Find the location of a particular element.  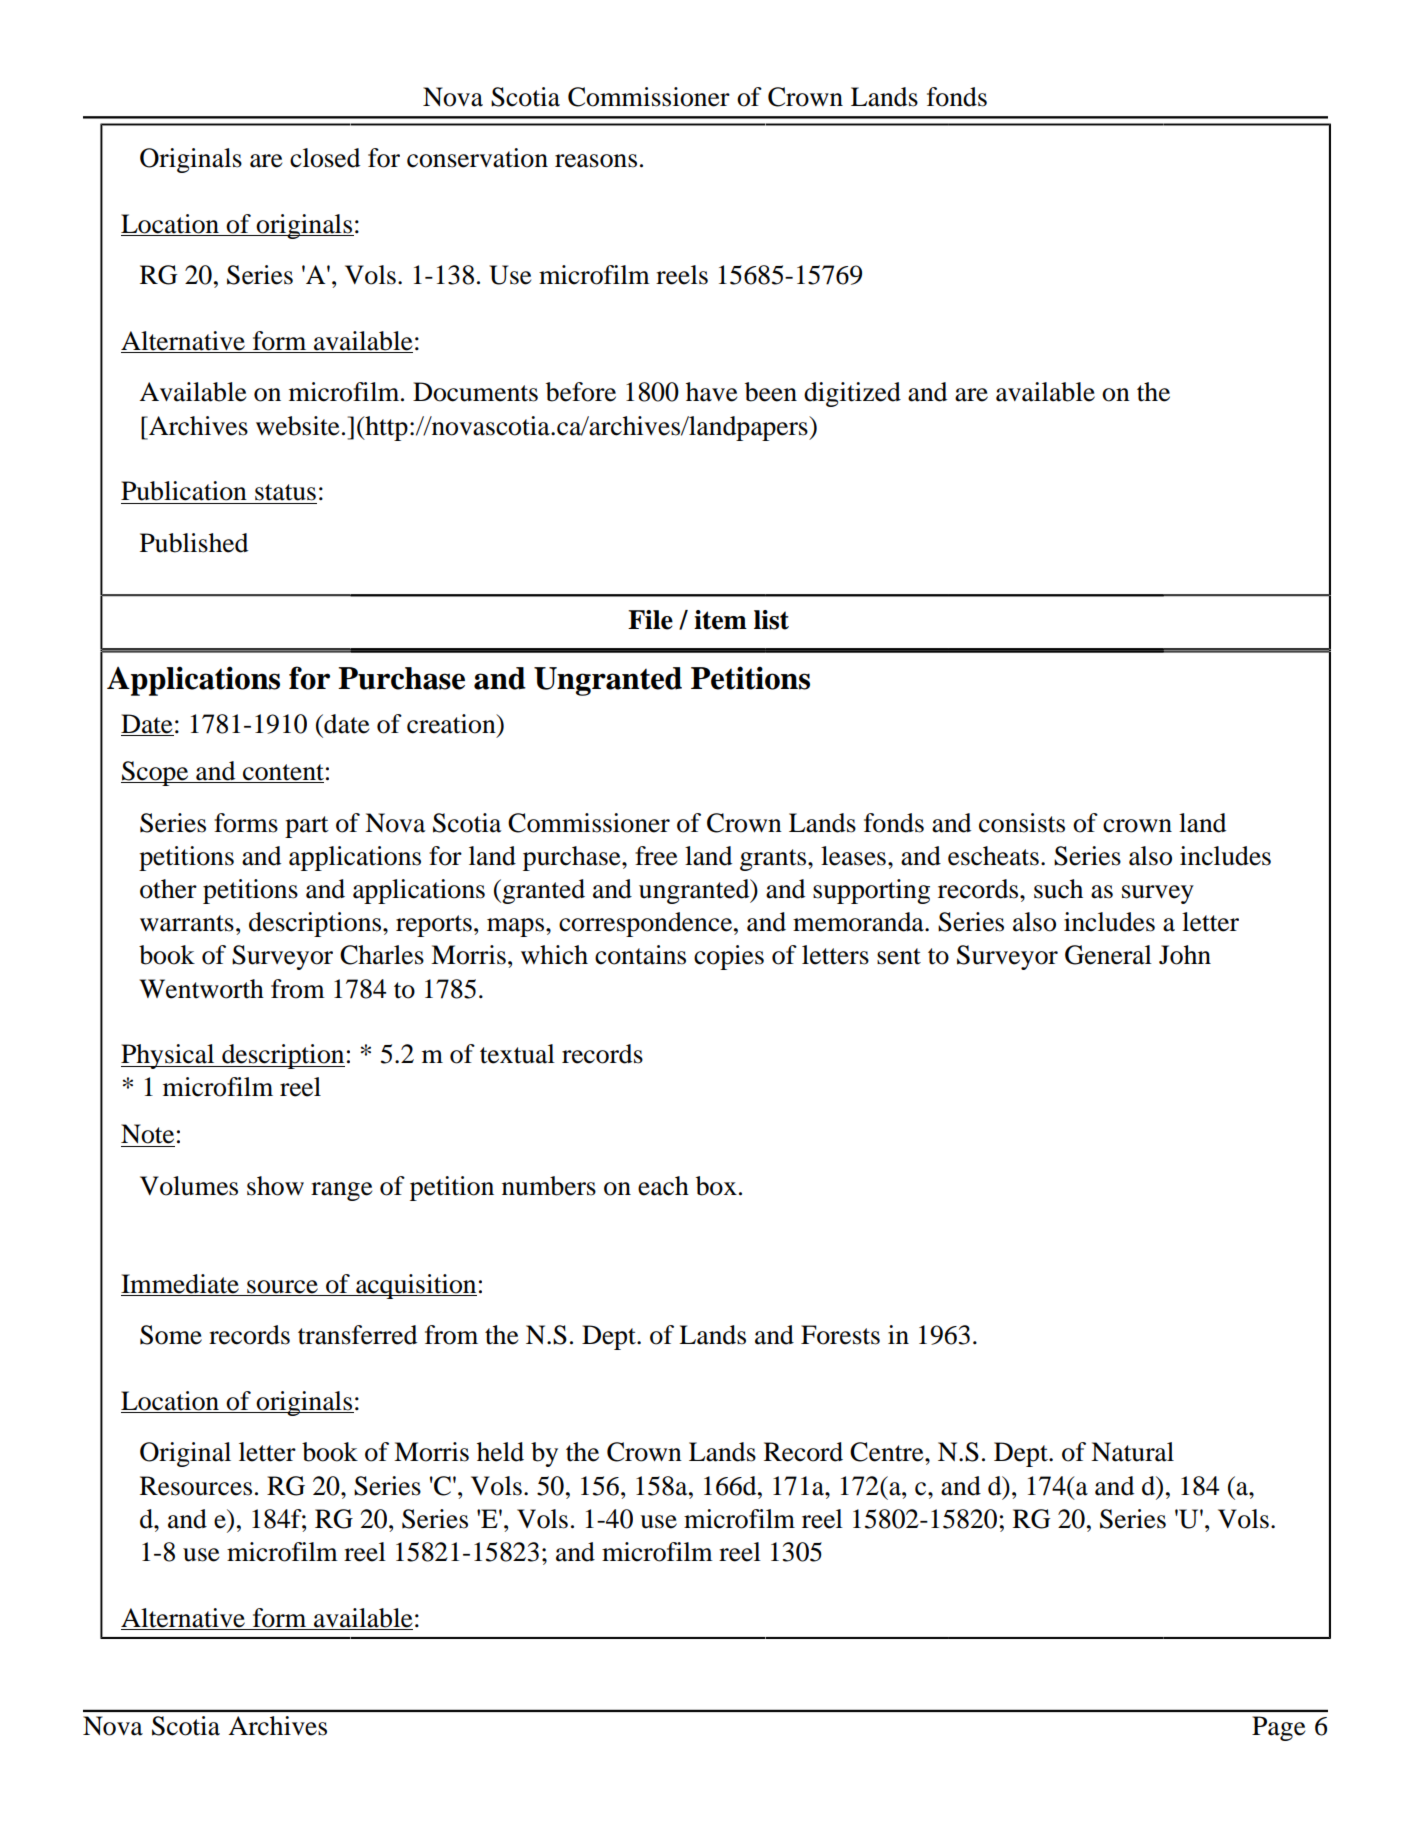

reasons is located at coordinates (596, 161).
